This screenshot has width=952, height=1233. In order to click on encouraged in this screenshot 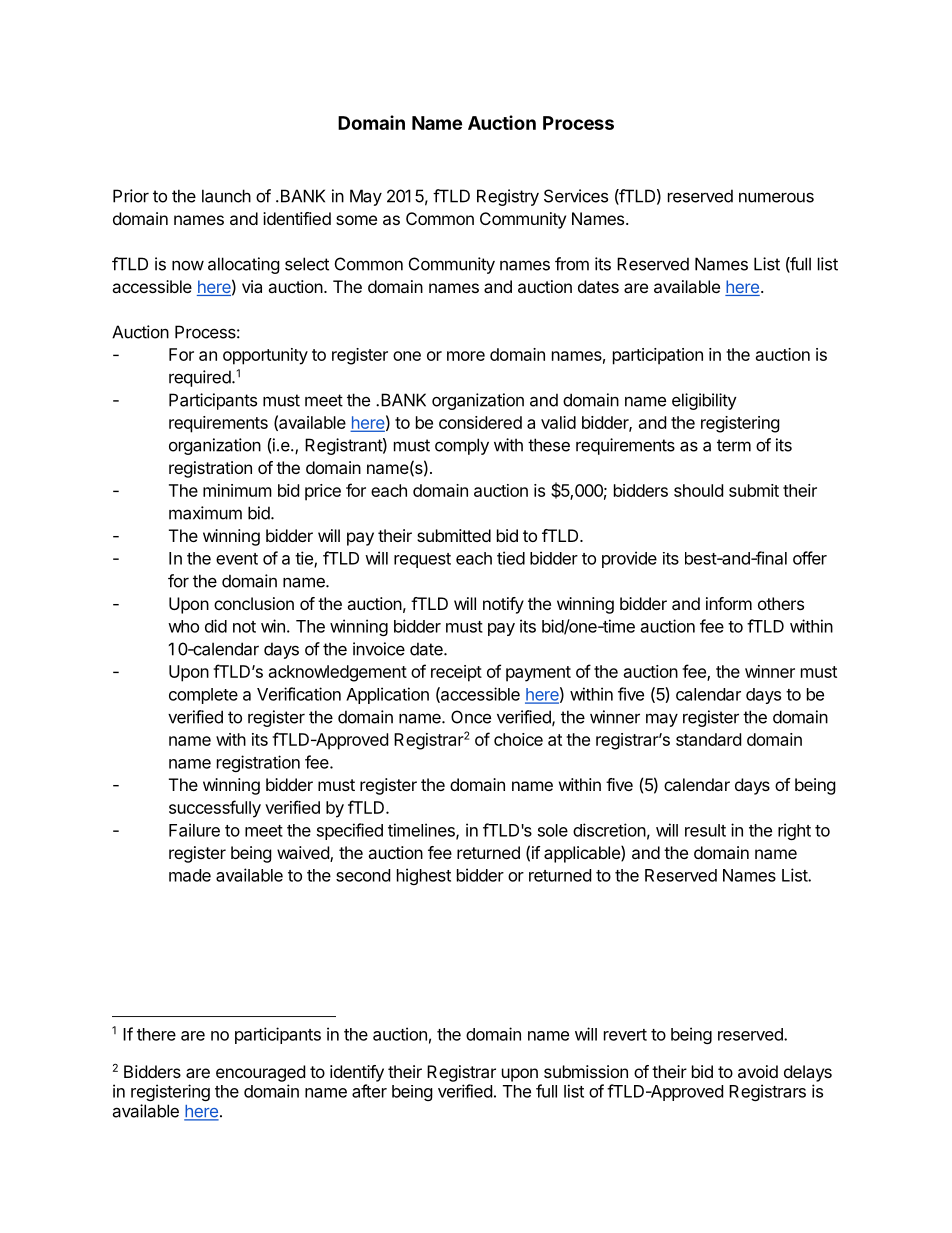, I will do `click(260, 1073)`.
